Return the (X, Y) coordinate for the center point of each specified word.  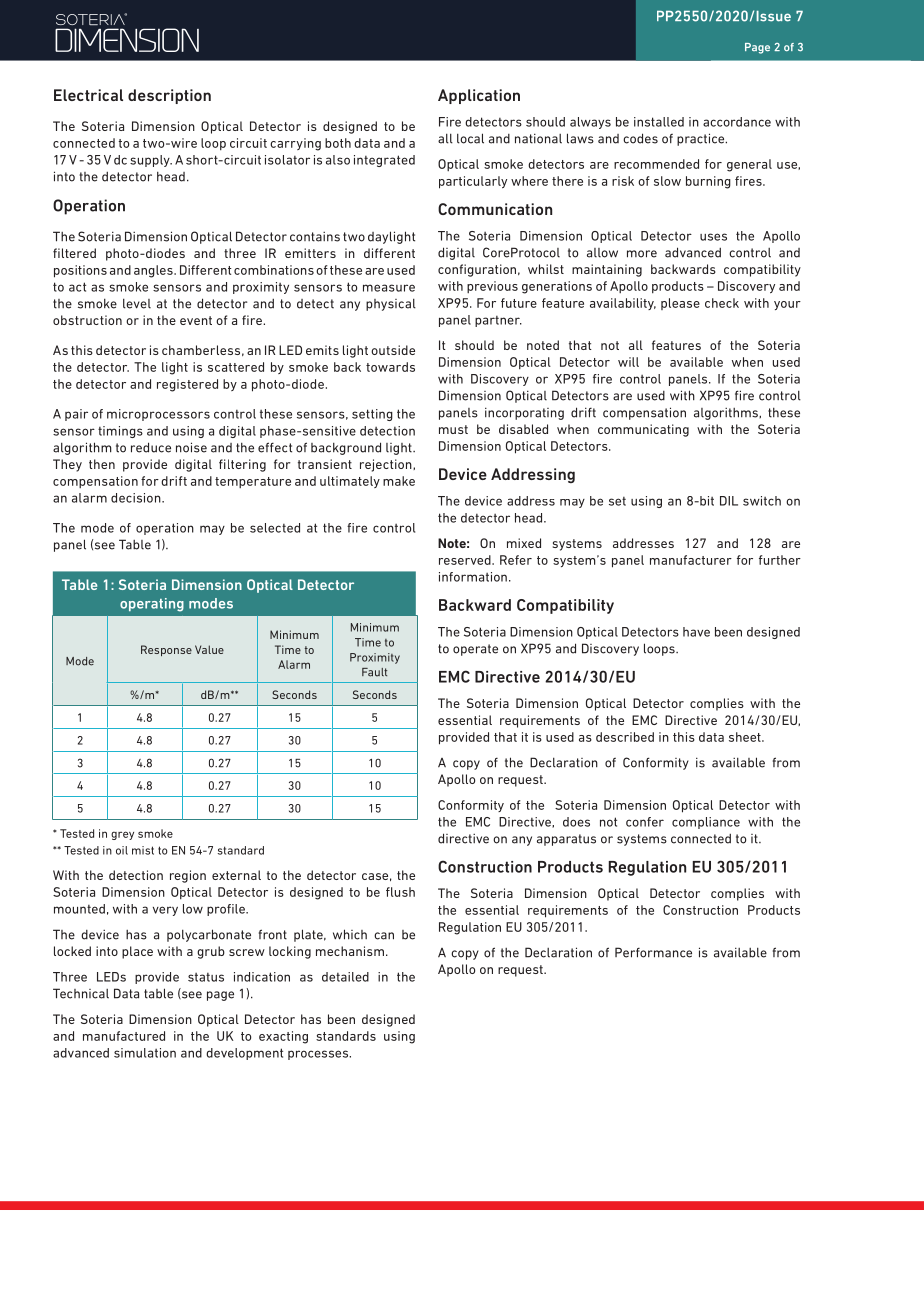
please (680, 304)
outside (393, 350)
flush (400, 892)
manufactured (124, 1036)
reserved (466, 560)
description (169, 96)
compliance (706, 823)
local (470, 138)
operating (152, 605)
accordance (737, 122)
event (196, 320)
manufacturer (691, 560)
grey (122, 835)
